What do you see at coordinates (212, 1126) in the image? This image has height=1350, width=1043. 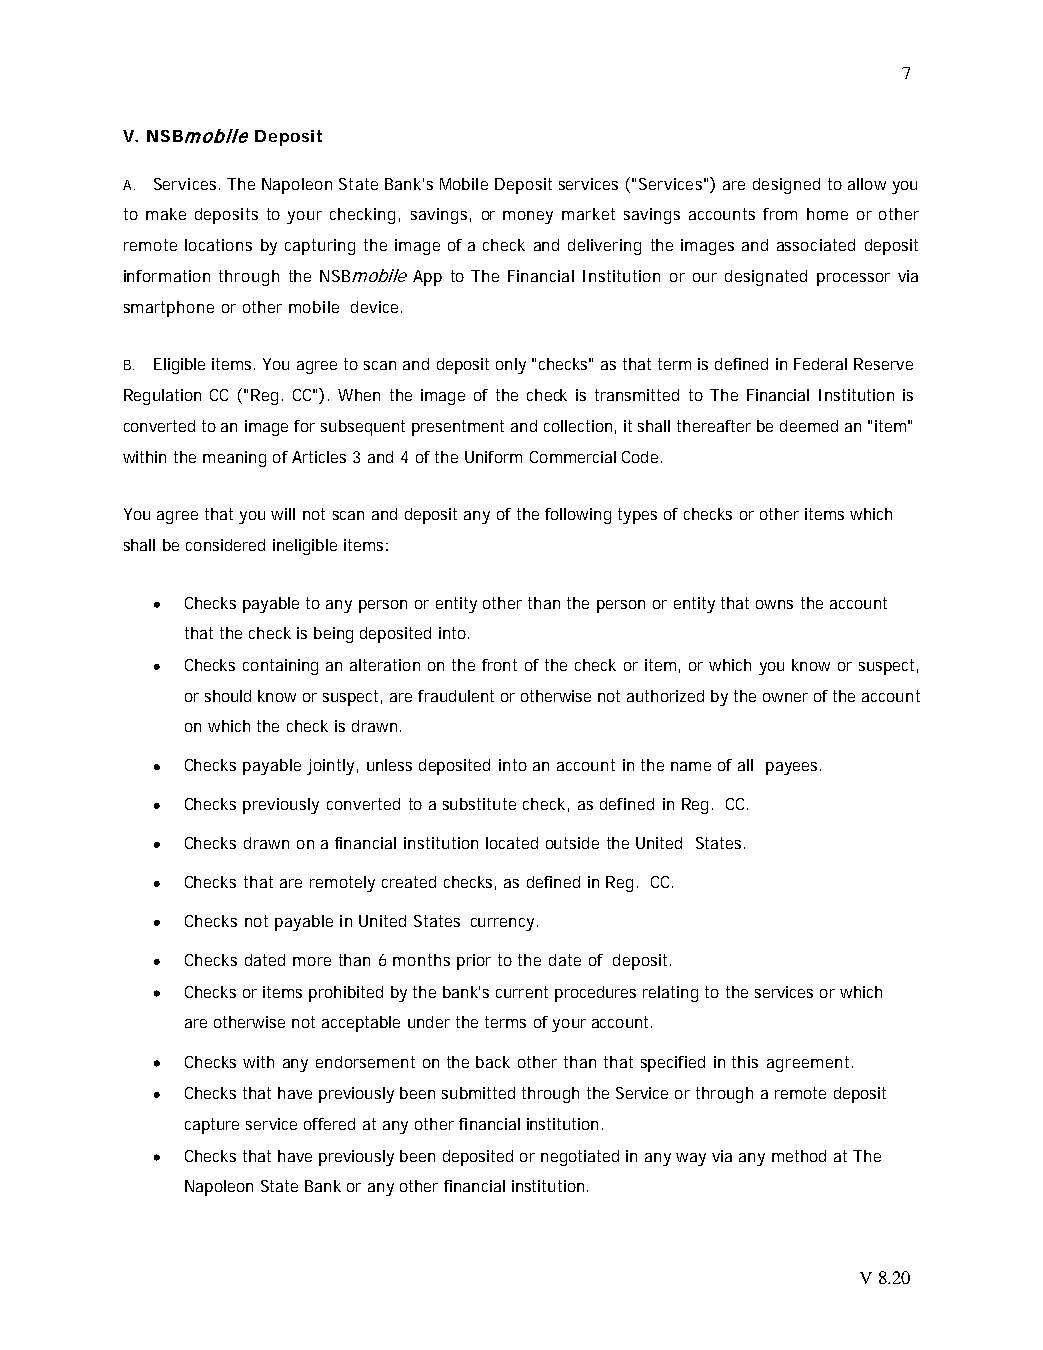 I see `capture` at bounding box center [212, 1126].
